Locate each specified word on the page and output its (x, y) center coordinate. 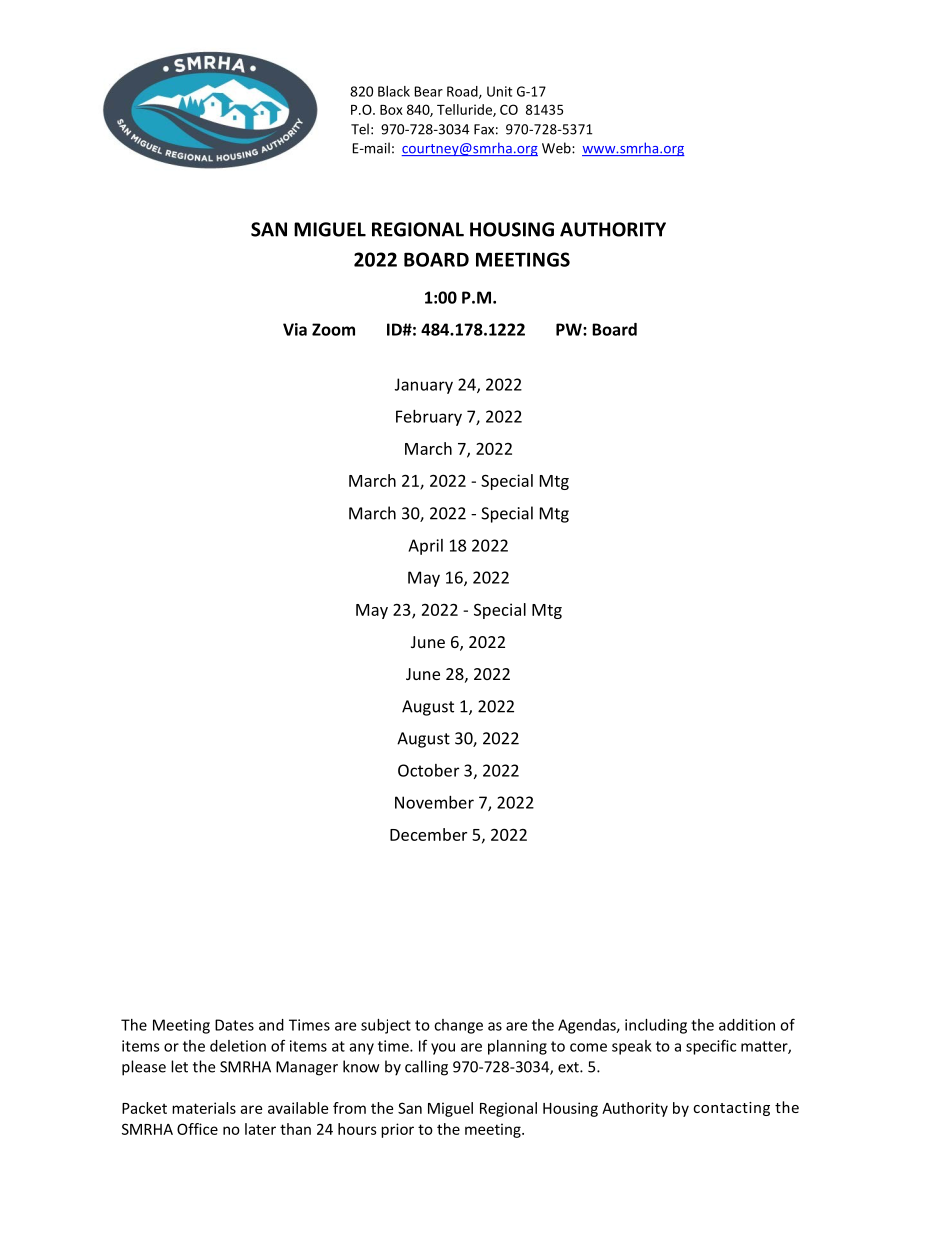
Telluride (465, 110)
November (434, 802)
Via (295, 329)
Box (391, 110)
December (428, 834)
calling (426, 1068)
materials (204, 1108)
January (424, 386)
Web (557, 148)
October (428, 770)
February (429, 418)
